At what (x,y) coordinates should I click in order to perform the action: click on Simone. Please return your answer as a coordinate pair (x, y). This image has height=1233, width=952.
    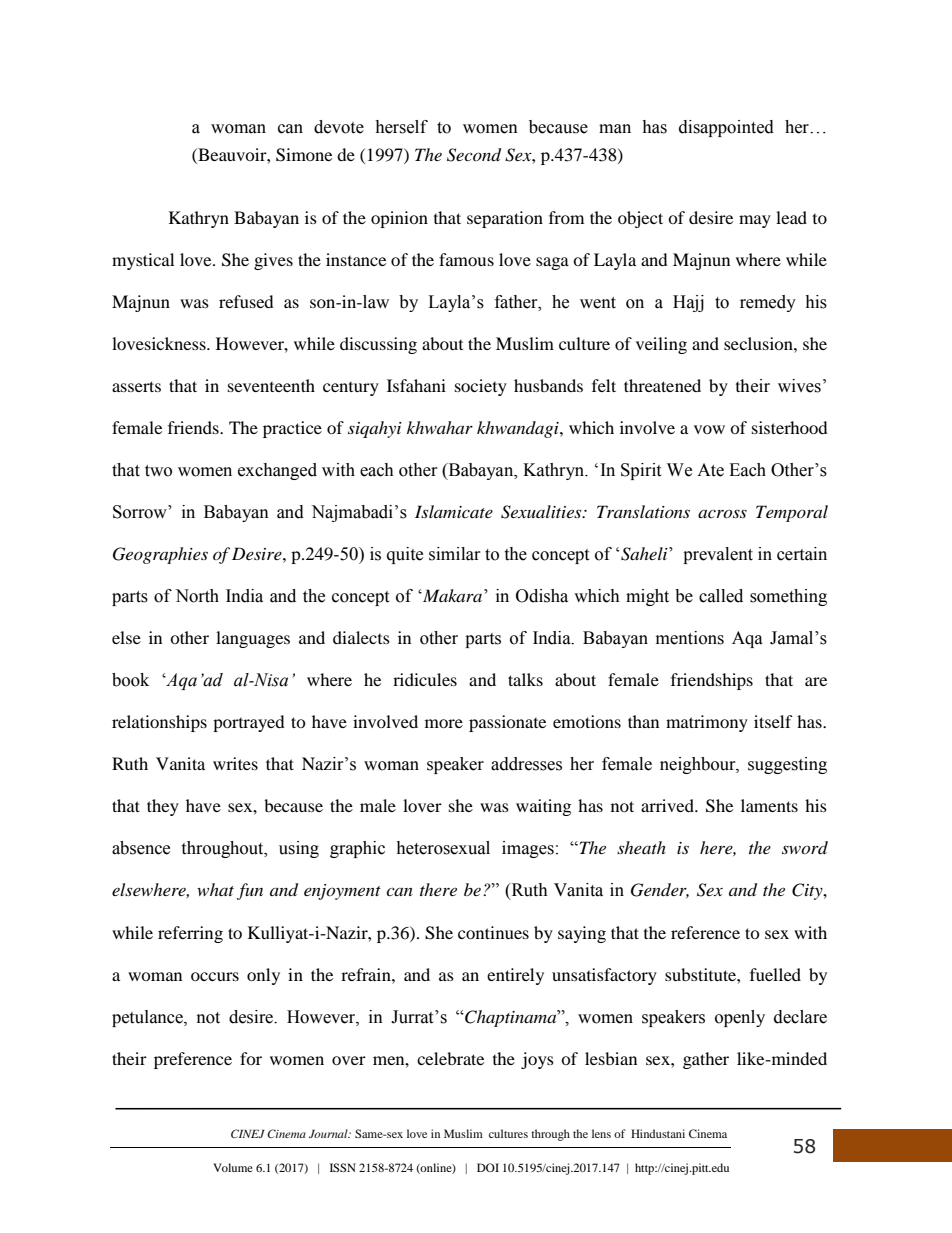
    Looking at the image, I should click on (304, 155).
